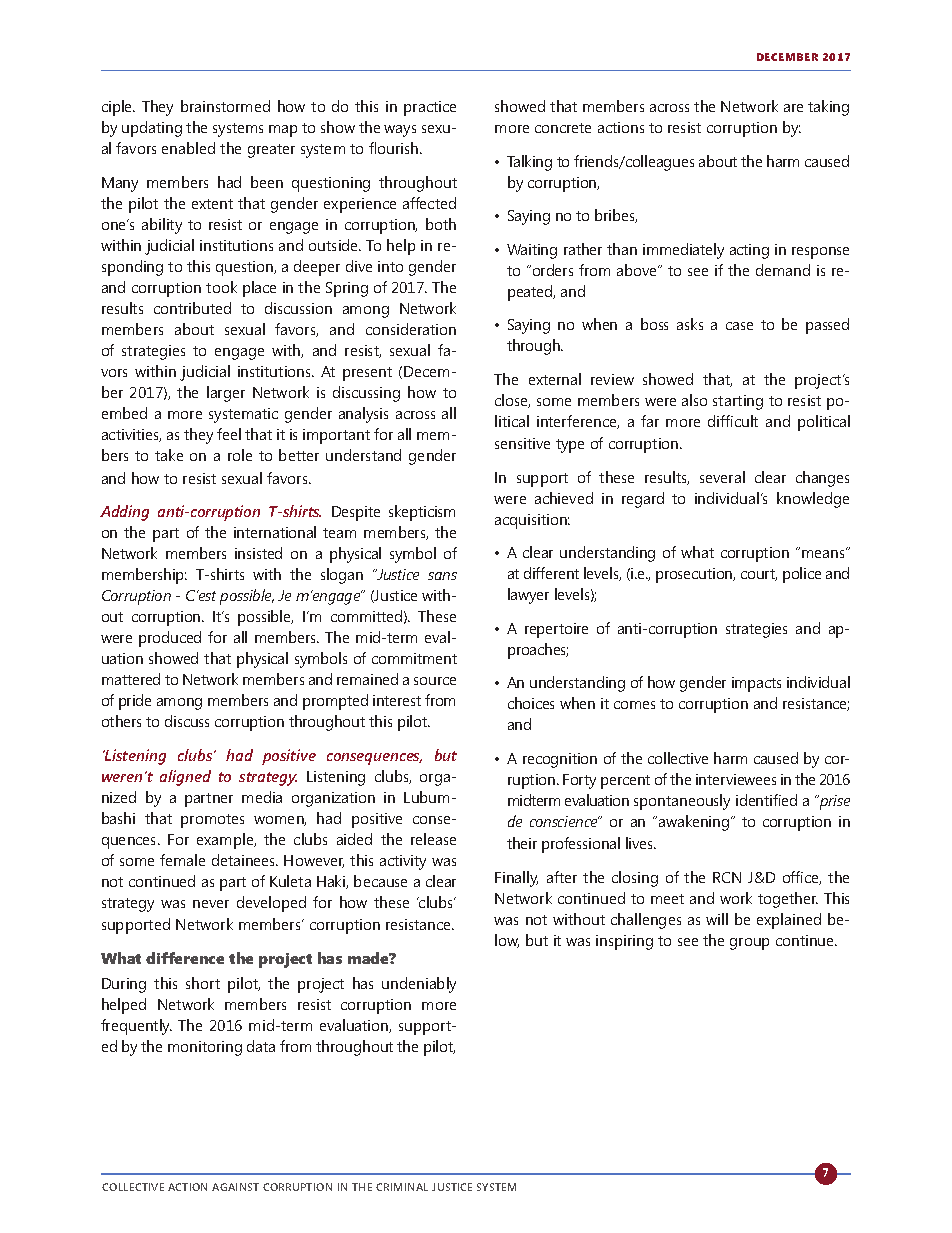 This screenshot has height=1233, width=952. I want to click on against, so click(235, 1187).
